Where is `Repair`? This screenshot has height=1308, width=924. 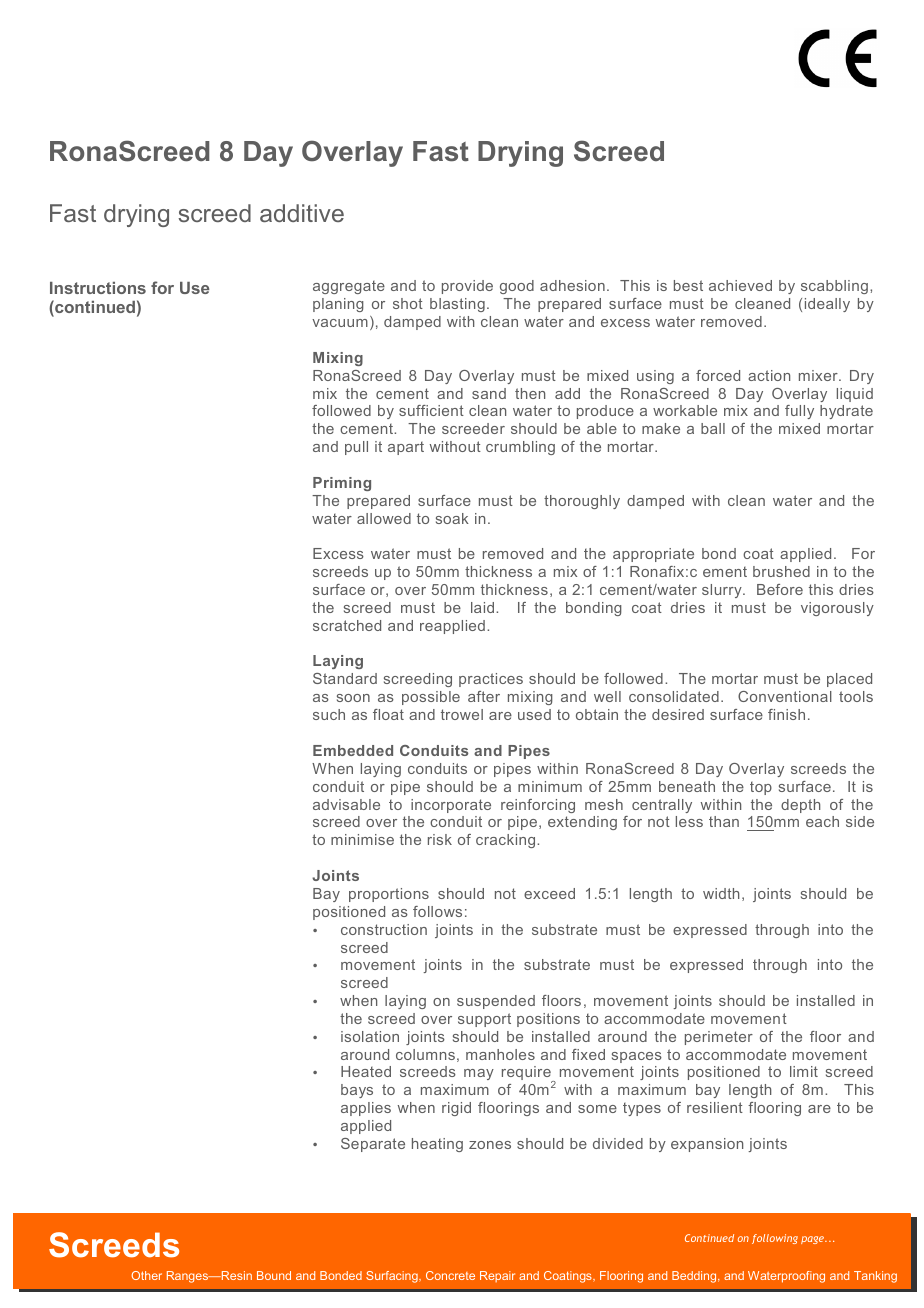
Repair is located at coordinates (497, 1276).
